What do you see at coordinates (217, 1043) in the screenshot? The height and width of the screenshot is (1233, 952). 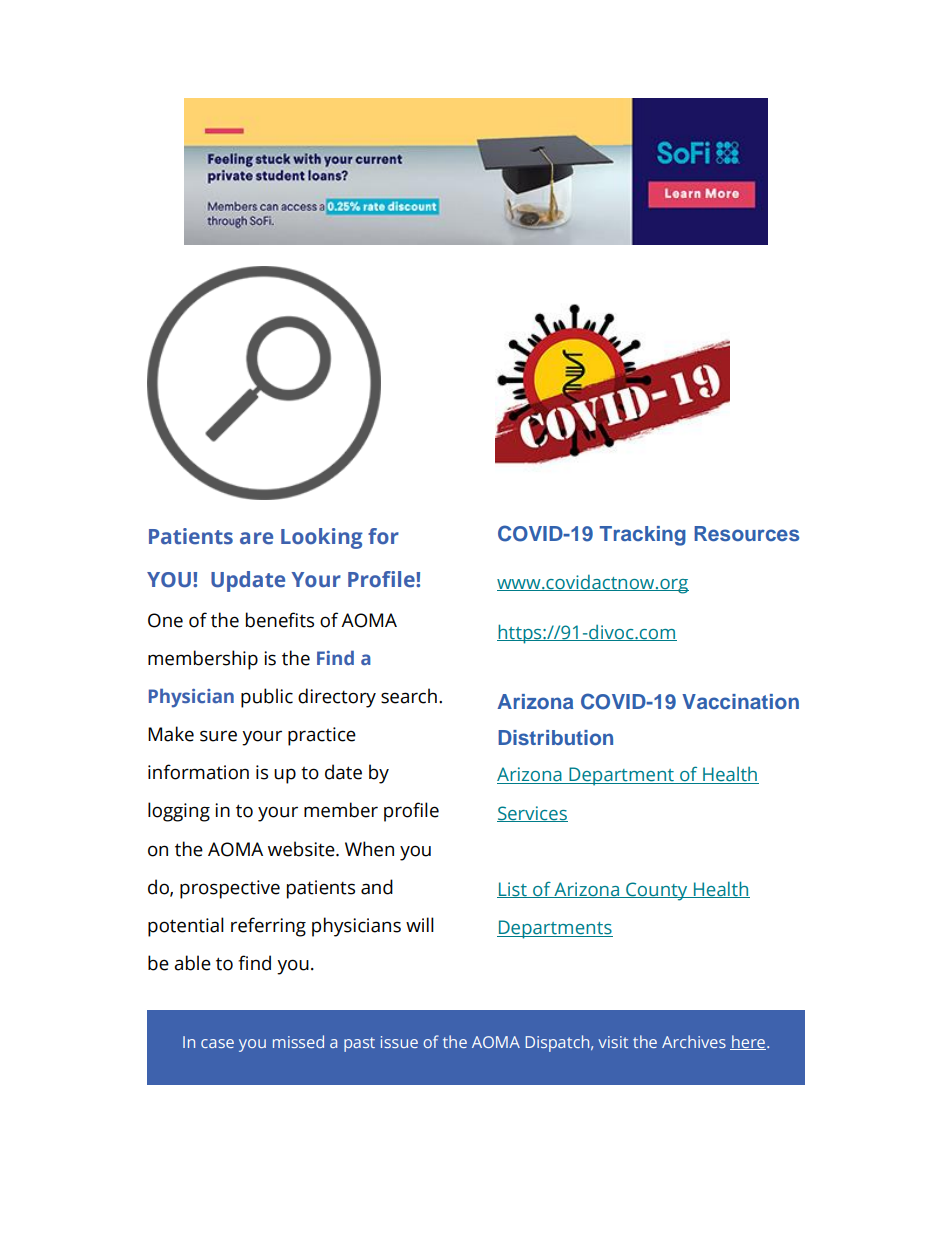 I see `case` at bounding box center [217, 1043].
